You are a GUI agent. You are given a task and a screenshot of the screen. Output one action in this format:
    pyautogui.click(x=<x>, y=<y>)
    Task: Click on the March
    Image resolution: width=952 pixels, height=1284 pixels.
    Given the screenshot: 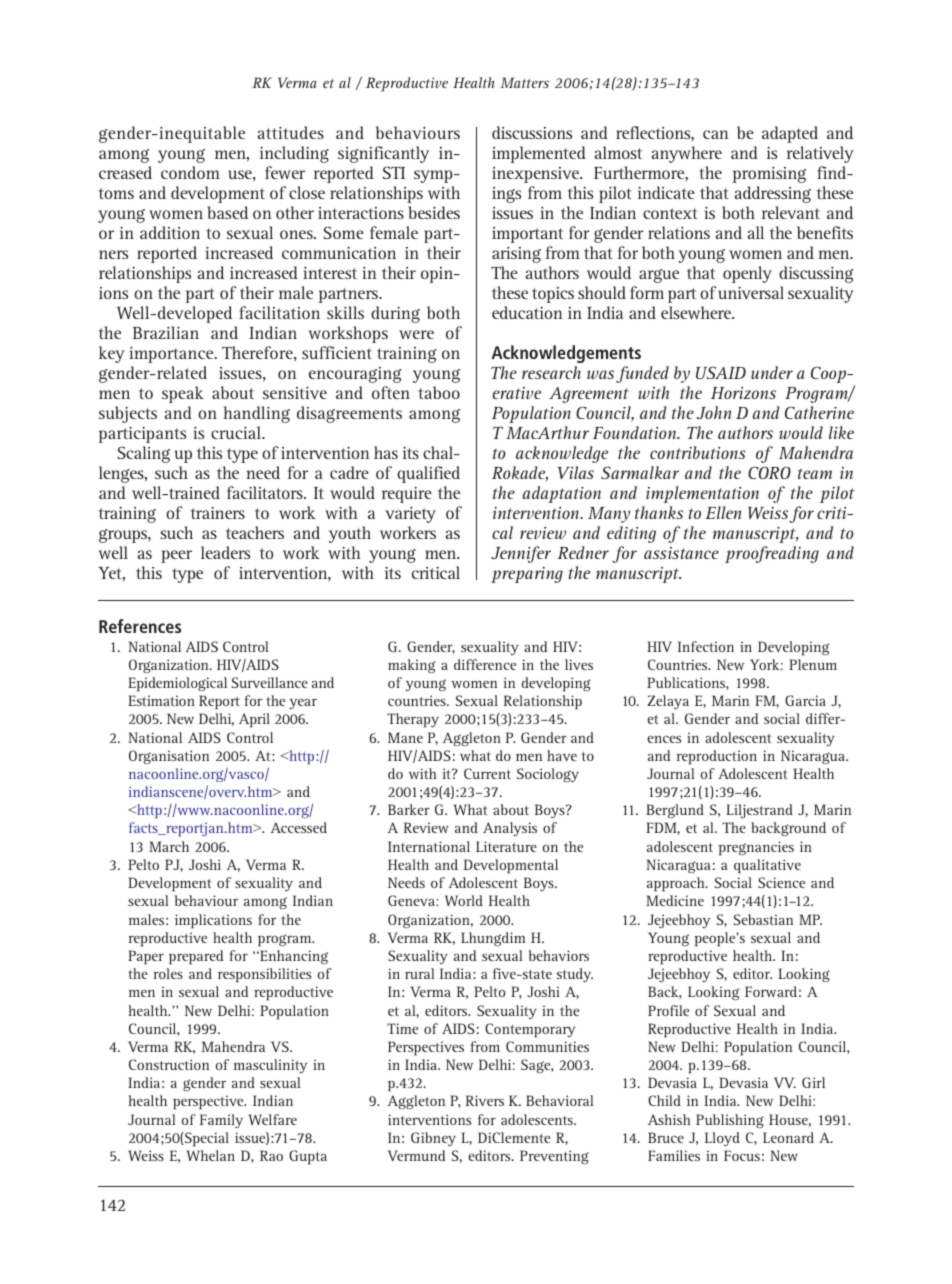 What is the action you would take?
    pyautogui.click(x=169, y=846)
